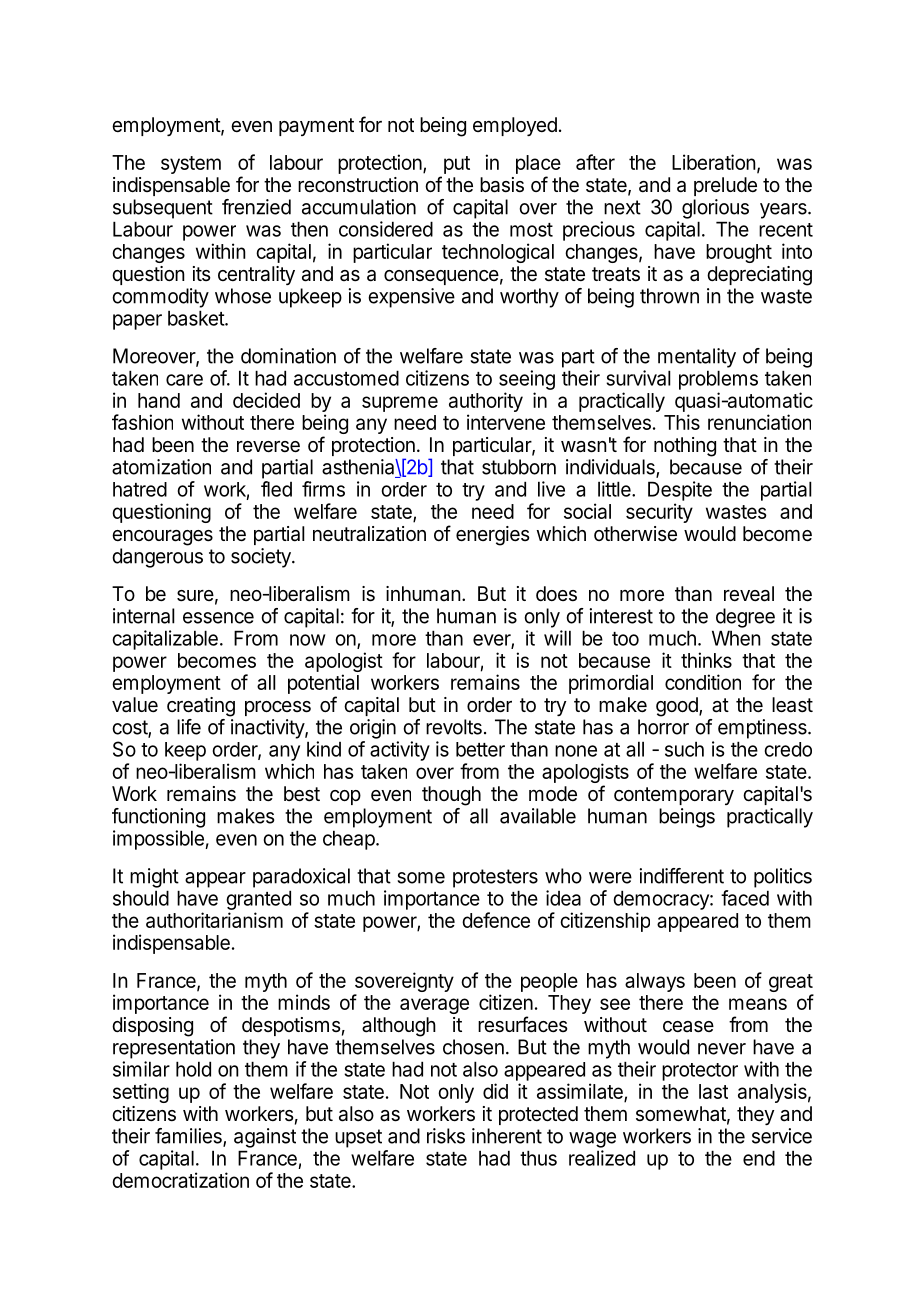  What do you see at coordinates (161, 467) in the screenshot?
I see `atomization` at bounding box center [161, 467].
